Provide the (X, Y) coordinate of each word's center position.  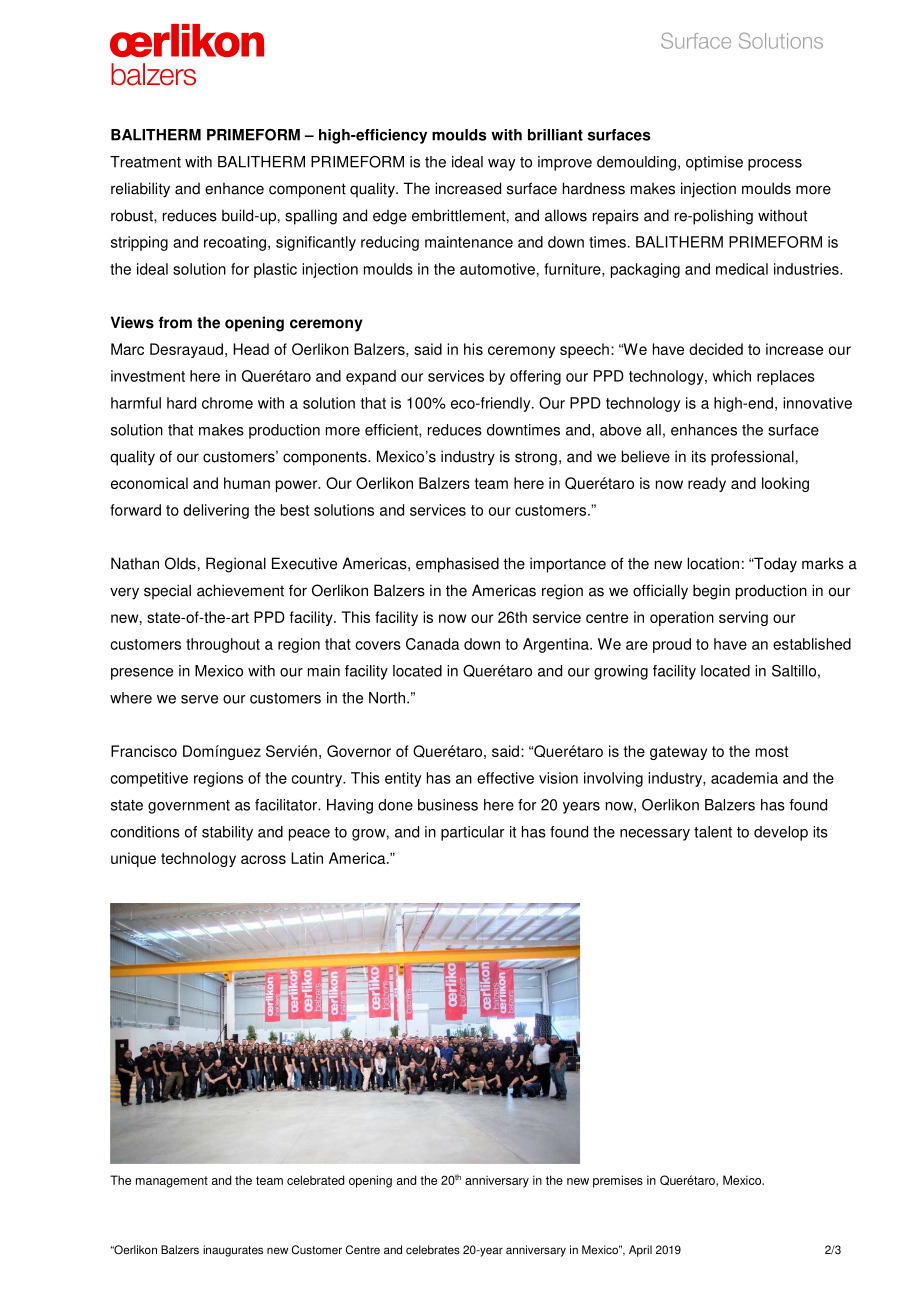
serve (199, 699)
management (172, 1182)
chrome (227, 403)
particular (473, 833)
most (772, 751)
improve (565, 163)
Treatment (145, 162)
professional (752, 458)
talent (713, 832)
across (263, 859)
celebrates (433, 1250)
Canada (433, 644)
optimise (714, 163)
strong (536, 458)
